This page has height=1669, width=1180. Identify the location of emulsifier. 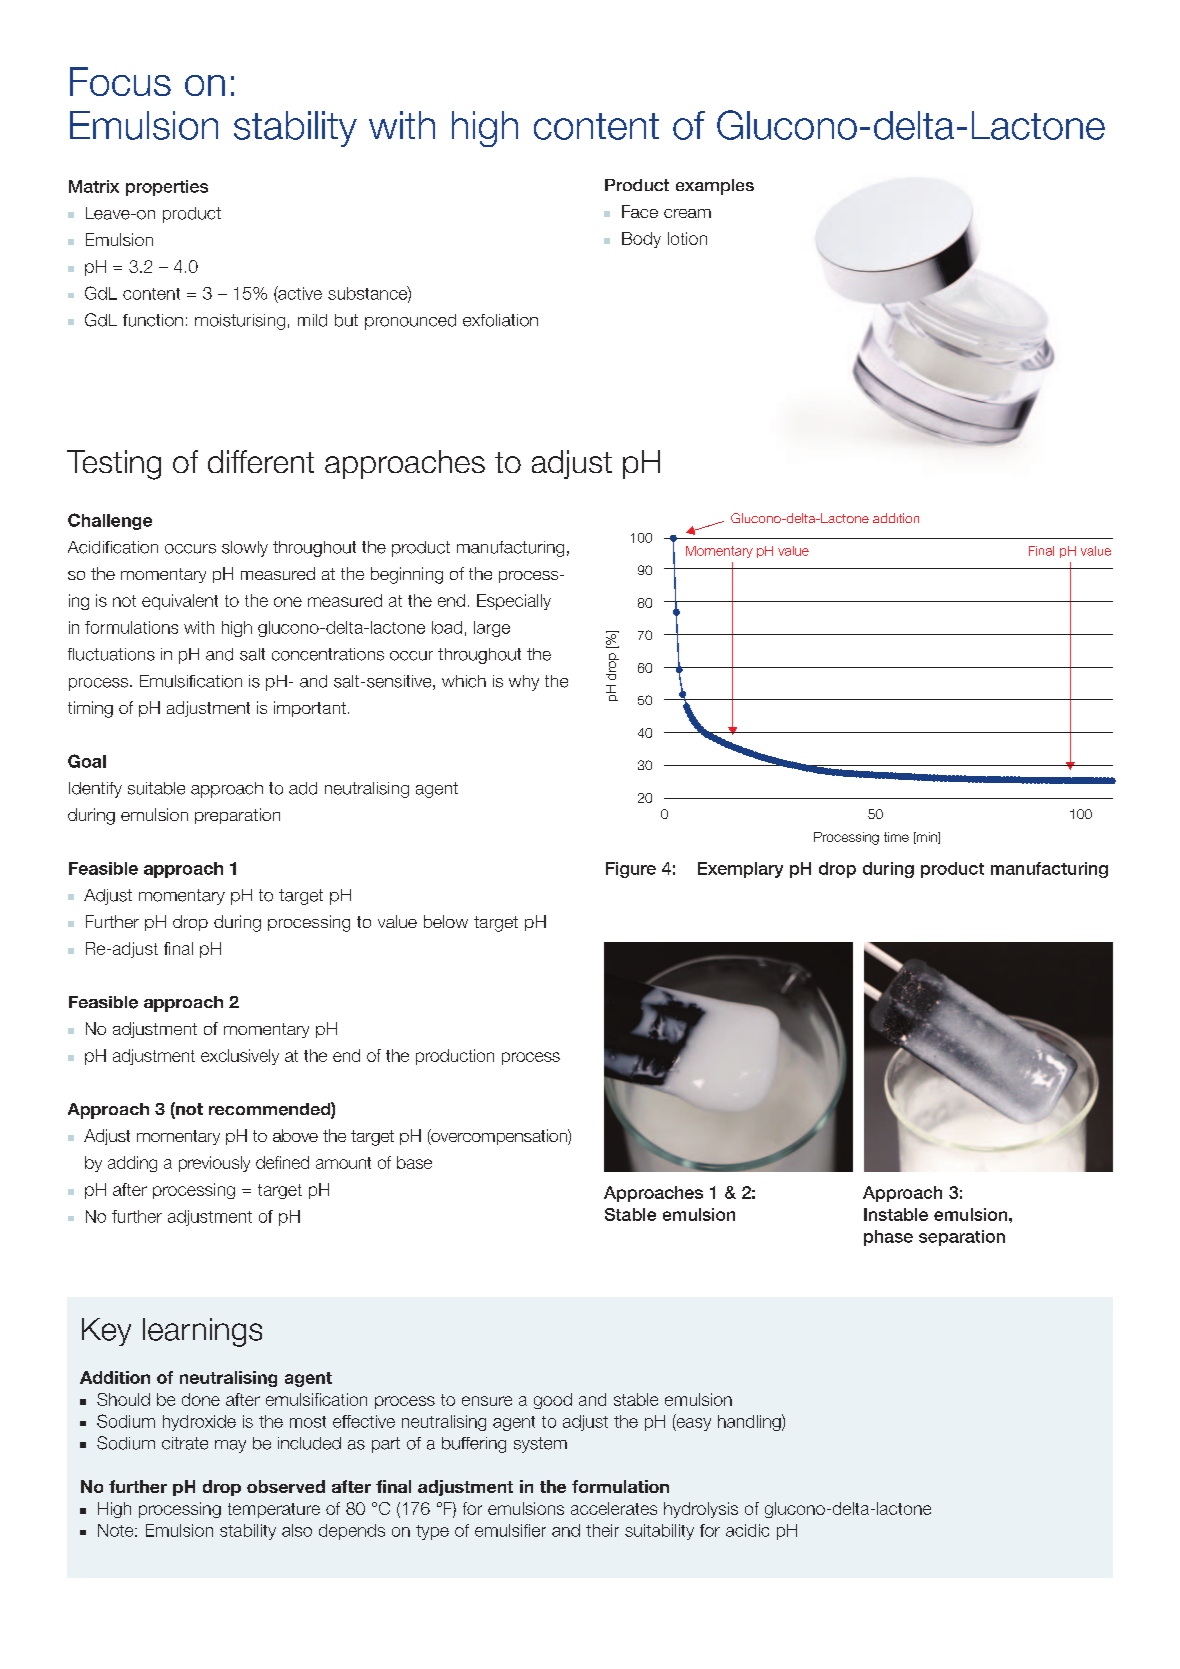
(510, 1530).
